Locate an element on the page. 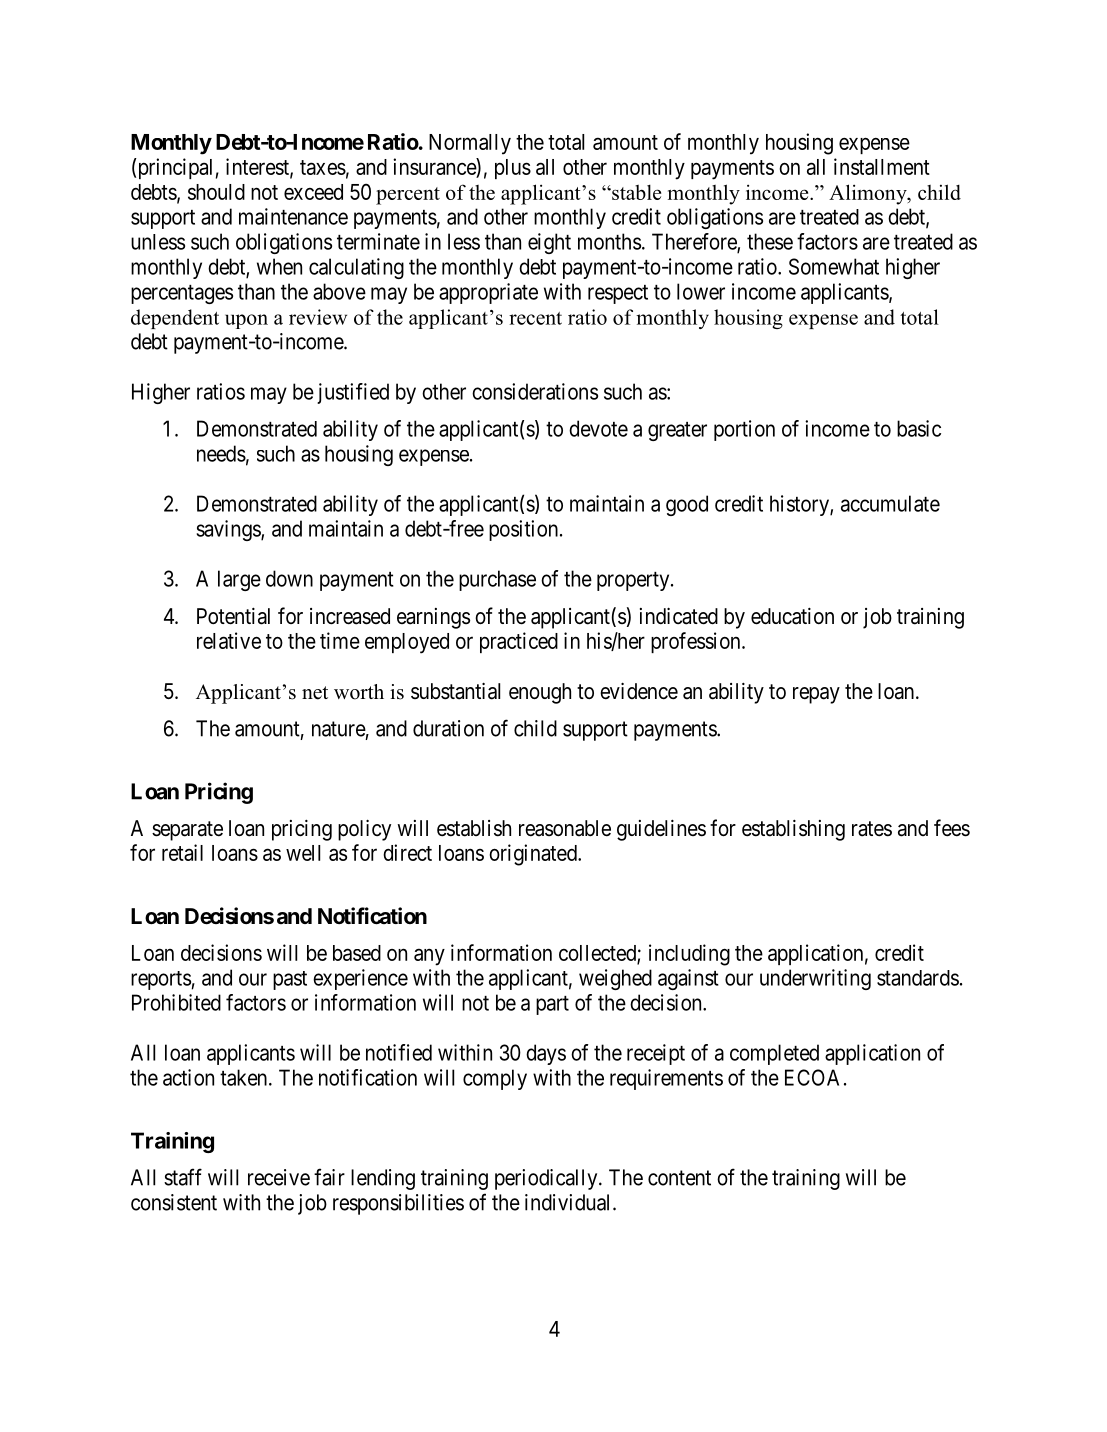 The width and height of the document is (1107, 1432). installment is located at coordinates (882, 166).
